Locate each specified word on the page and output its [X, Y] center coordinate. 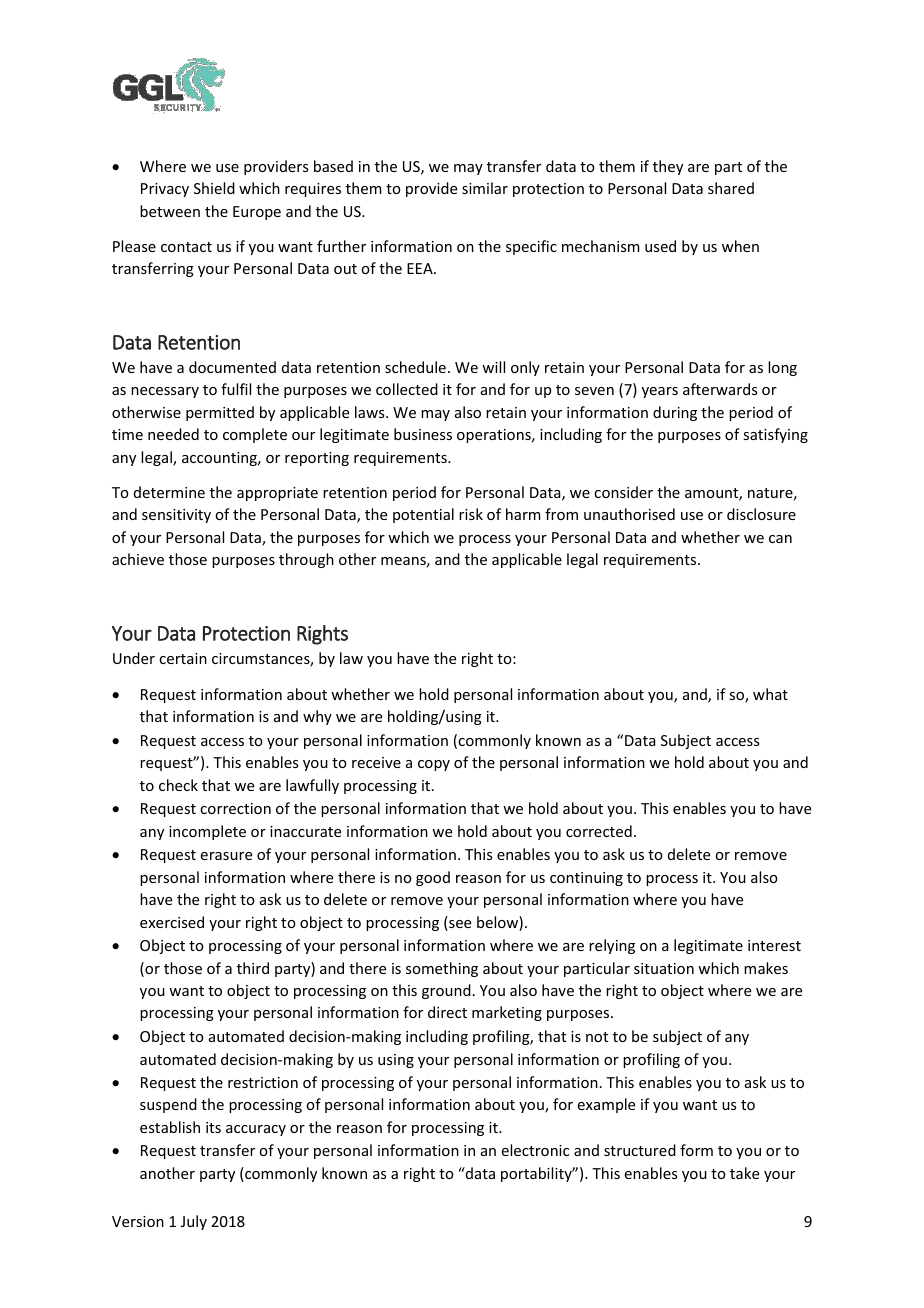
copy [434, 765]
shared [731, 188]
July [194, 1222]
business [423, 434]
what [770, 694]
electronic [535, 1150]
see [459, 925]
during [675, 413]
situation [664, 968]
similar [485, 188]
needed [173, 434]
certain [183, 658]
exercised [172, 922]
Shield [214, 188]
